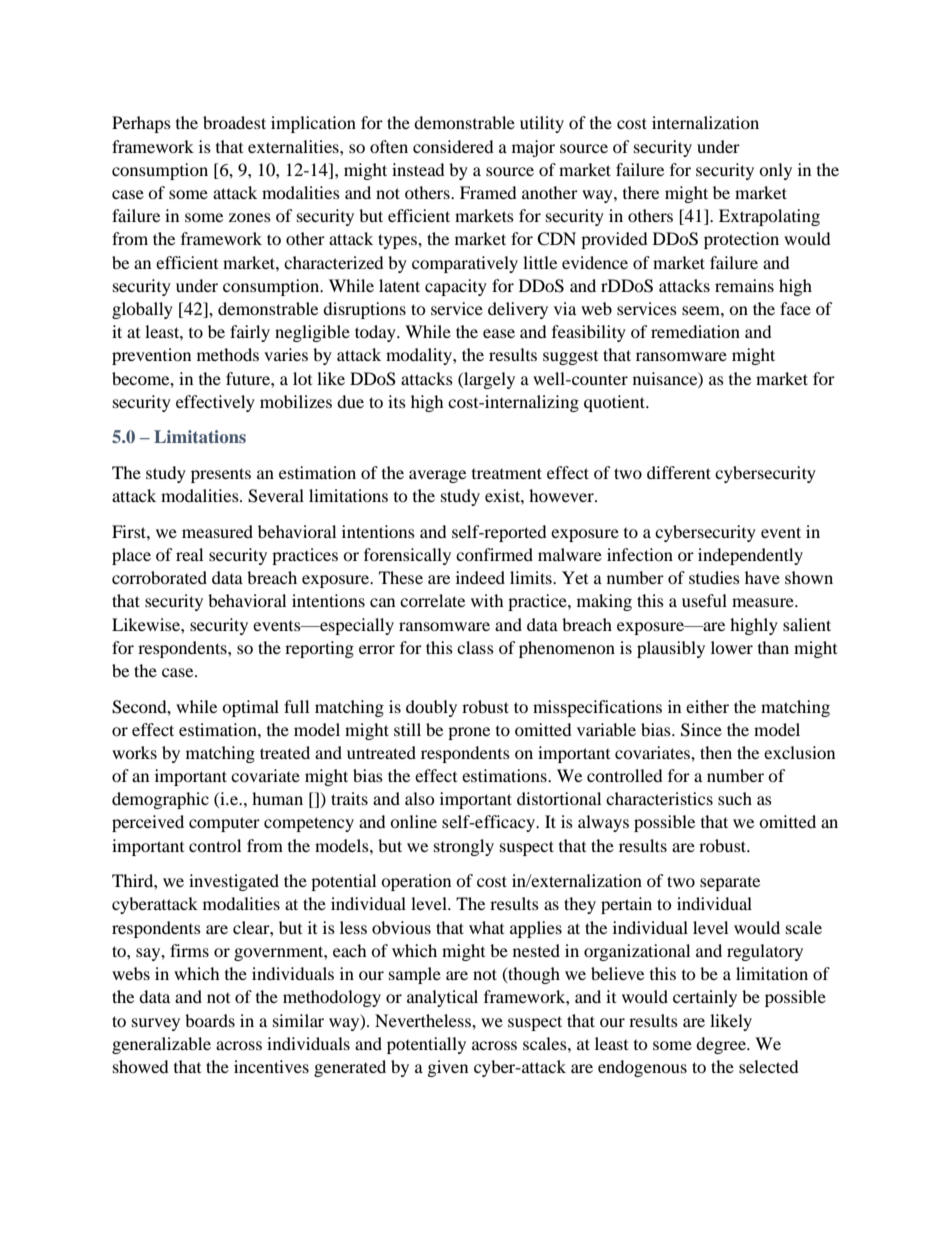 Image resolution: width=952 pixels, height=1233 pixels. I want to click on degree, so click(722, 1045).
